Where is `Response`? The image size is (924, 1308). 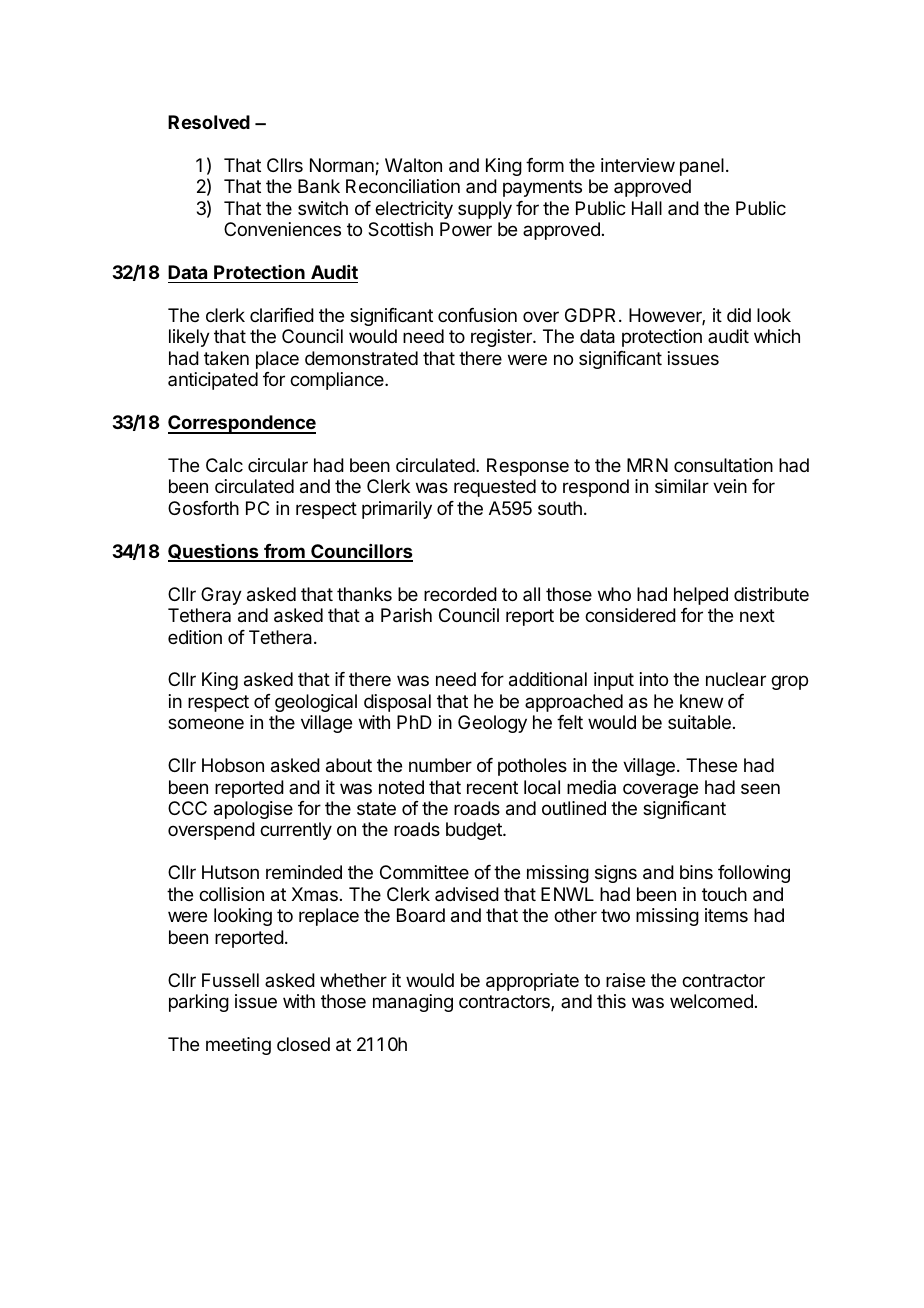 Response is located at coordinates (528, 467).
